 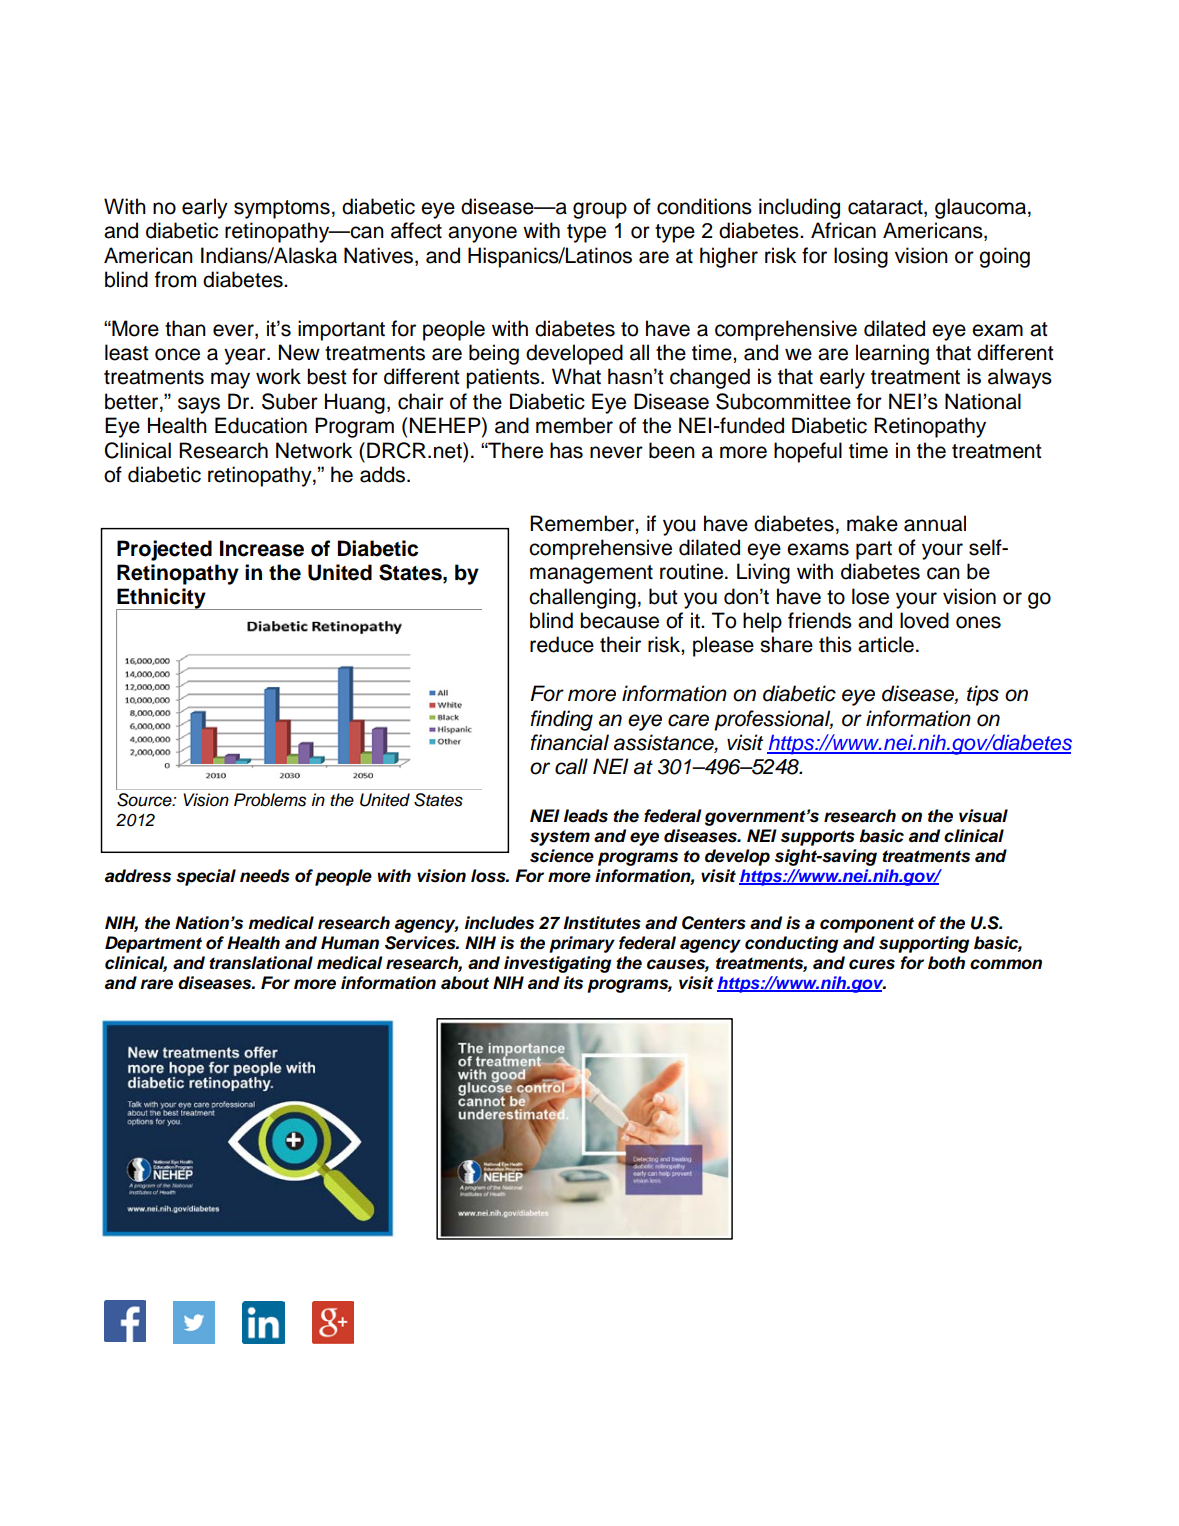 I want to click on cataract, so click(x=886, y=208).
